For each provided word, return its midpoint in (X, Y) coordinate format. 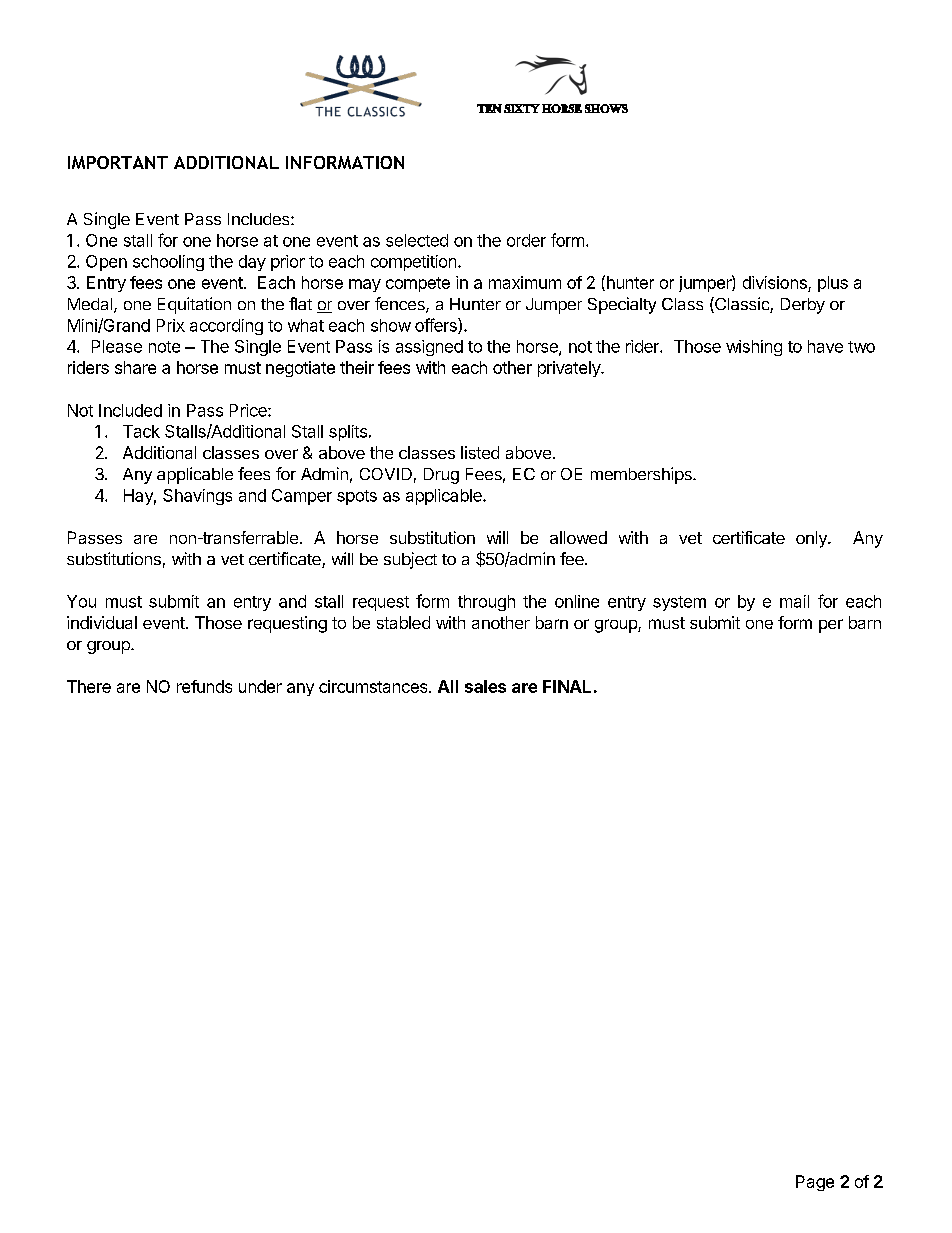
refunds (204, 686)
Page (815, 1183)
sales (485, 686)
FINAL (567, 686)
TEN (489, 108)
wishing (754, 348)
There (89, 686)
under (260, 686)
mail (794, 601)
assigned (429, 348)
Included (130, 410)
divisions (776, 284)
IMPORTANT (118, 162)
